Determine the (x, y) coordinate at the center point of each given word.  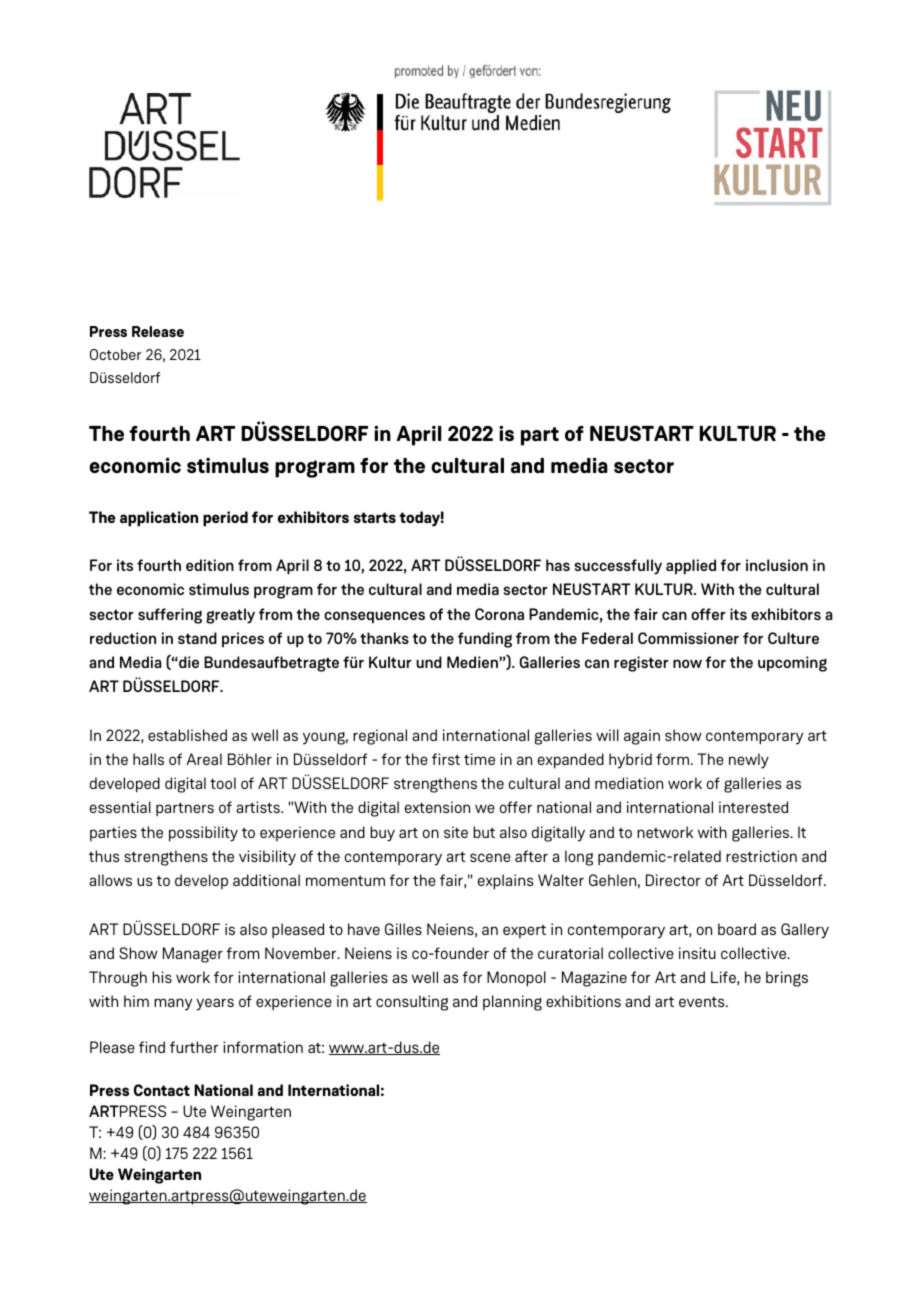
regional (380, 737)
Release (158, 331)
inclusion (777, 565)
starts (375, 517)
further (194, 1047)
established (187, 735)
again (642, 737)
